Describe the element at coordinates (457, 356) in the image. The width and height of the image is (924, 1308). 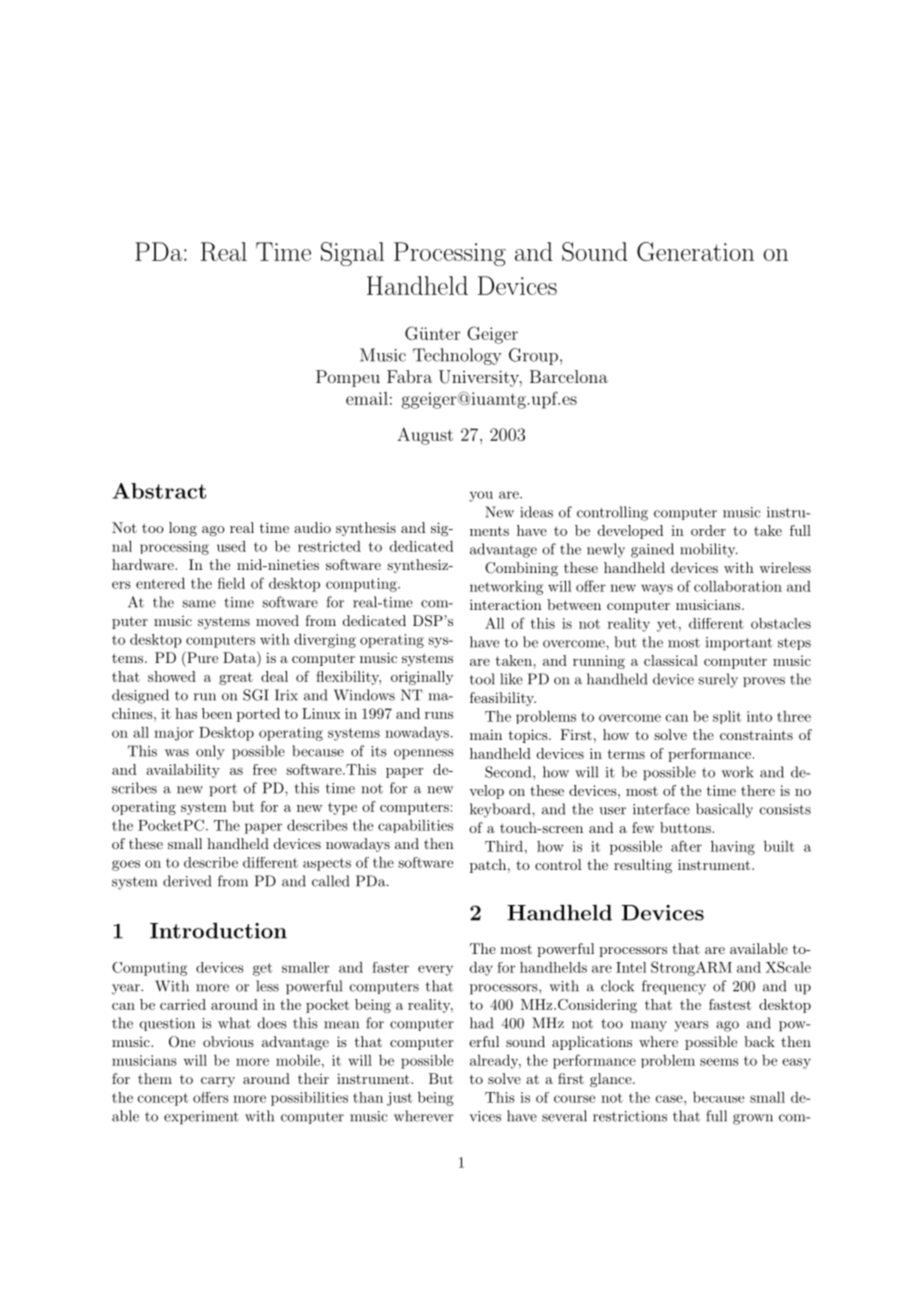
I see `Technology` at that location.
